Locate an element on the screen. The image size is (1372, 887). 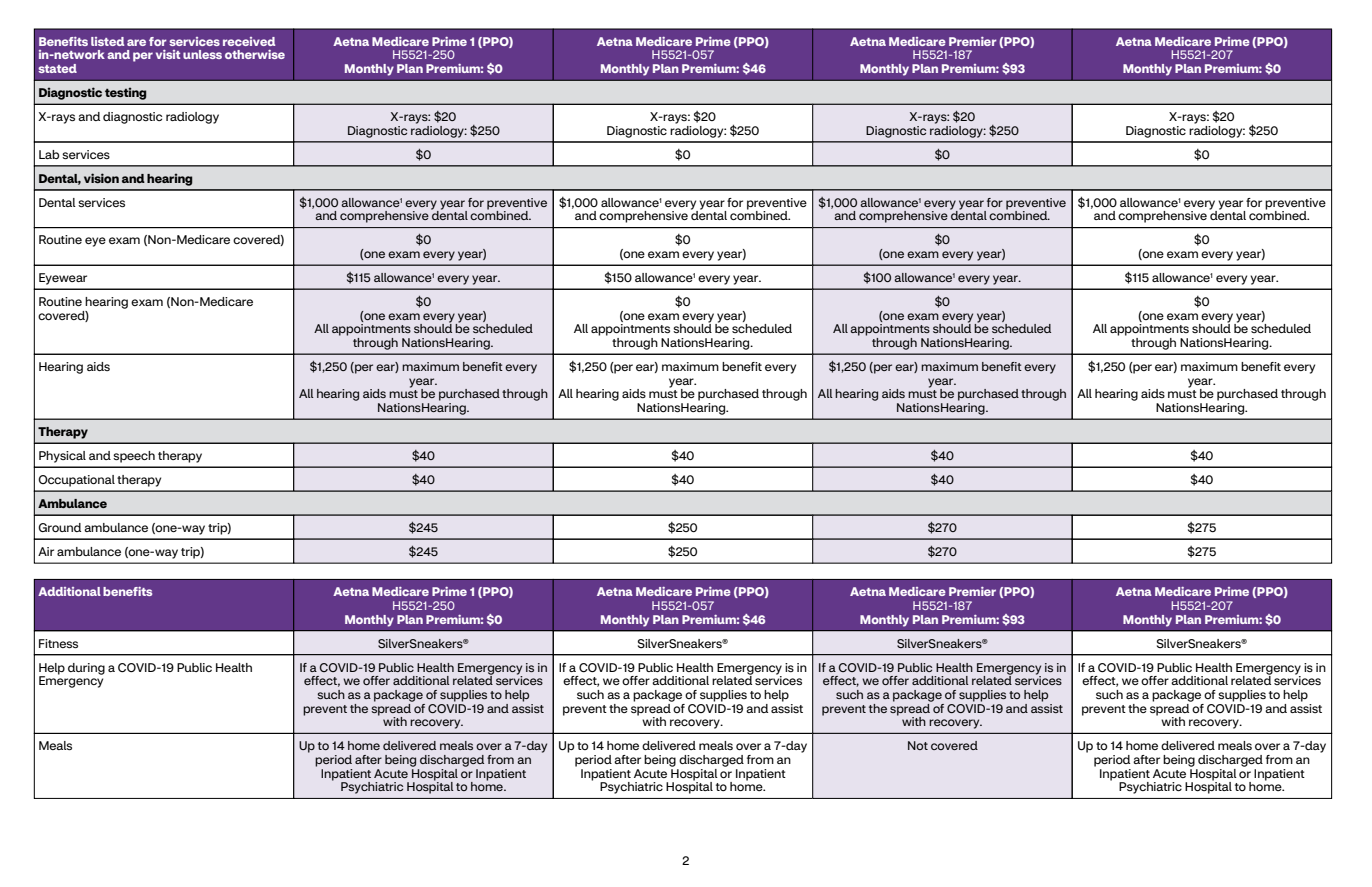
during is located at coordinates (86, 669).
